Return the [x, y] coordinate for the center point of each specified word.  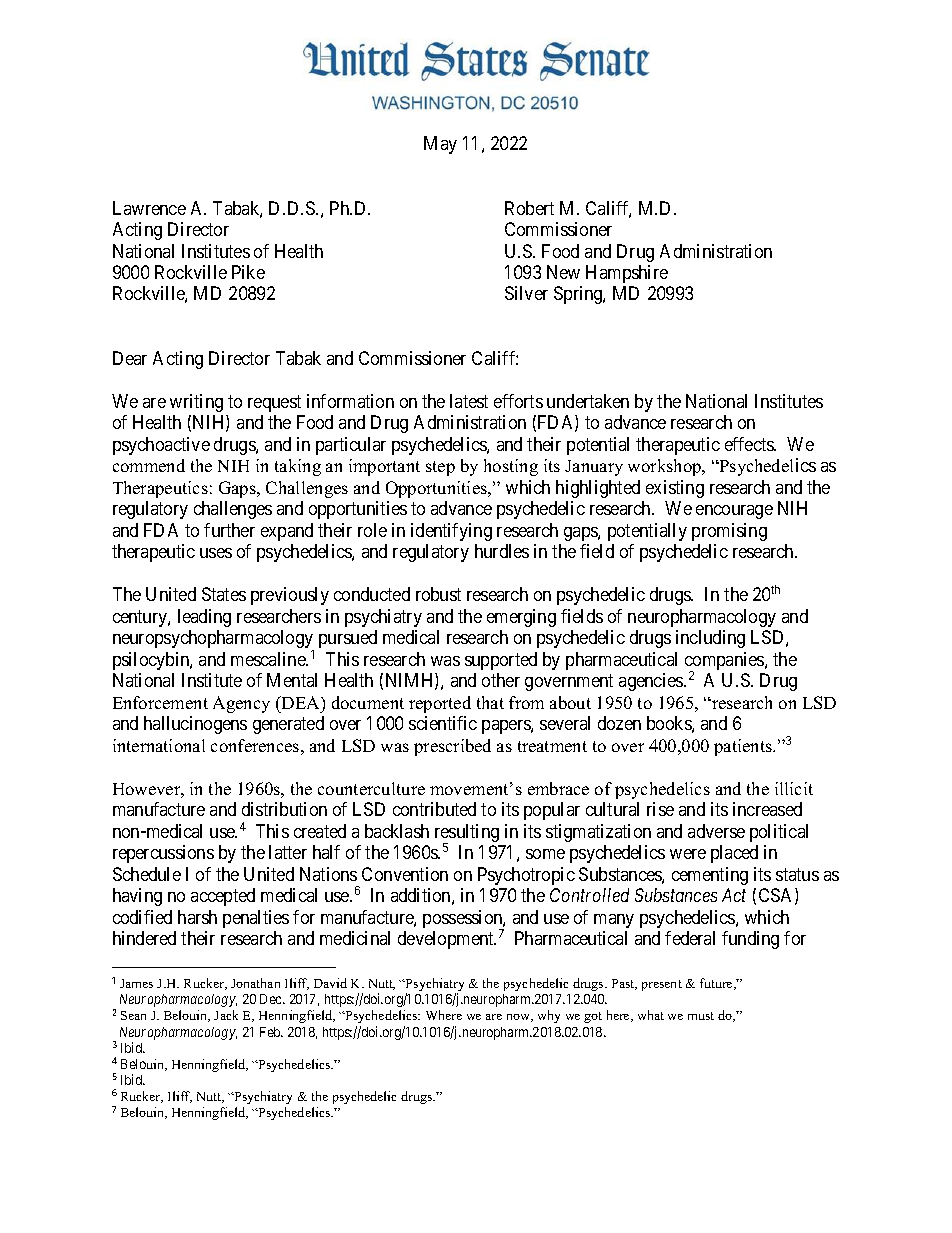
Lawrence [149, 208]
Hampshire [627, 274]
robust [438, 594]
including [710, 639]
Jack [226, 1015]
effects [750, 444]
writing [196, 403]
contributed [434, 809]
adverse [716, 831]
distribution [284, 809]
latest [469, 401]
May [440, 145]
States [224, 594]
